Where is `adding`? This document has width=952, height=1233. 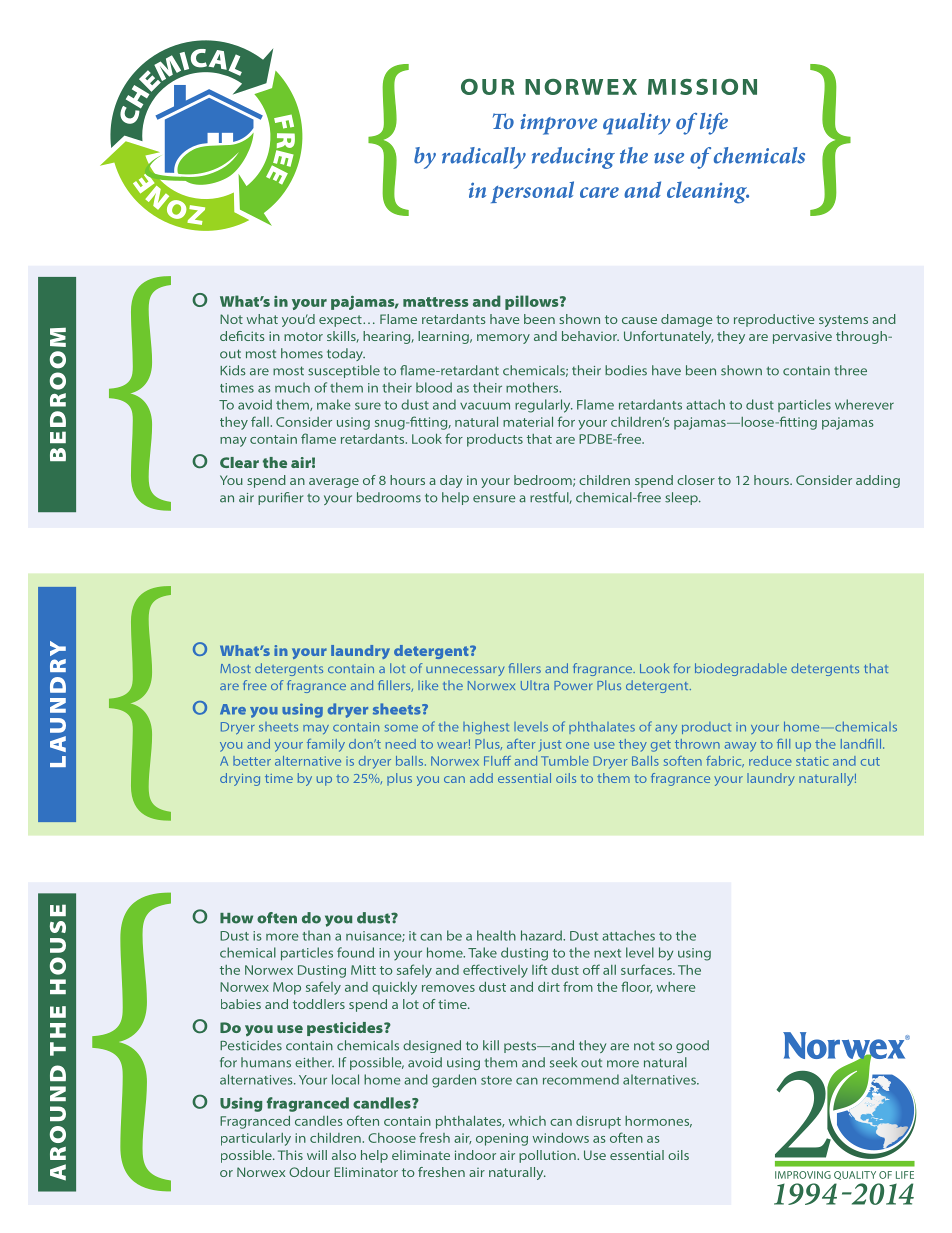 adding is located at coordinates (878, 481).
